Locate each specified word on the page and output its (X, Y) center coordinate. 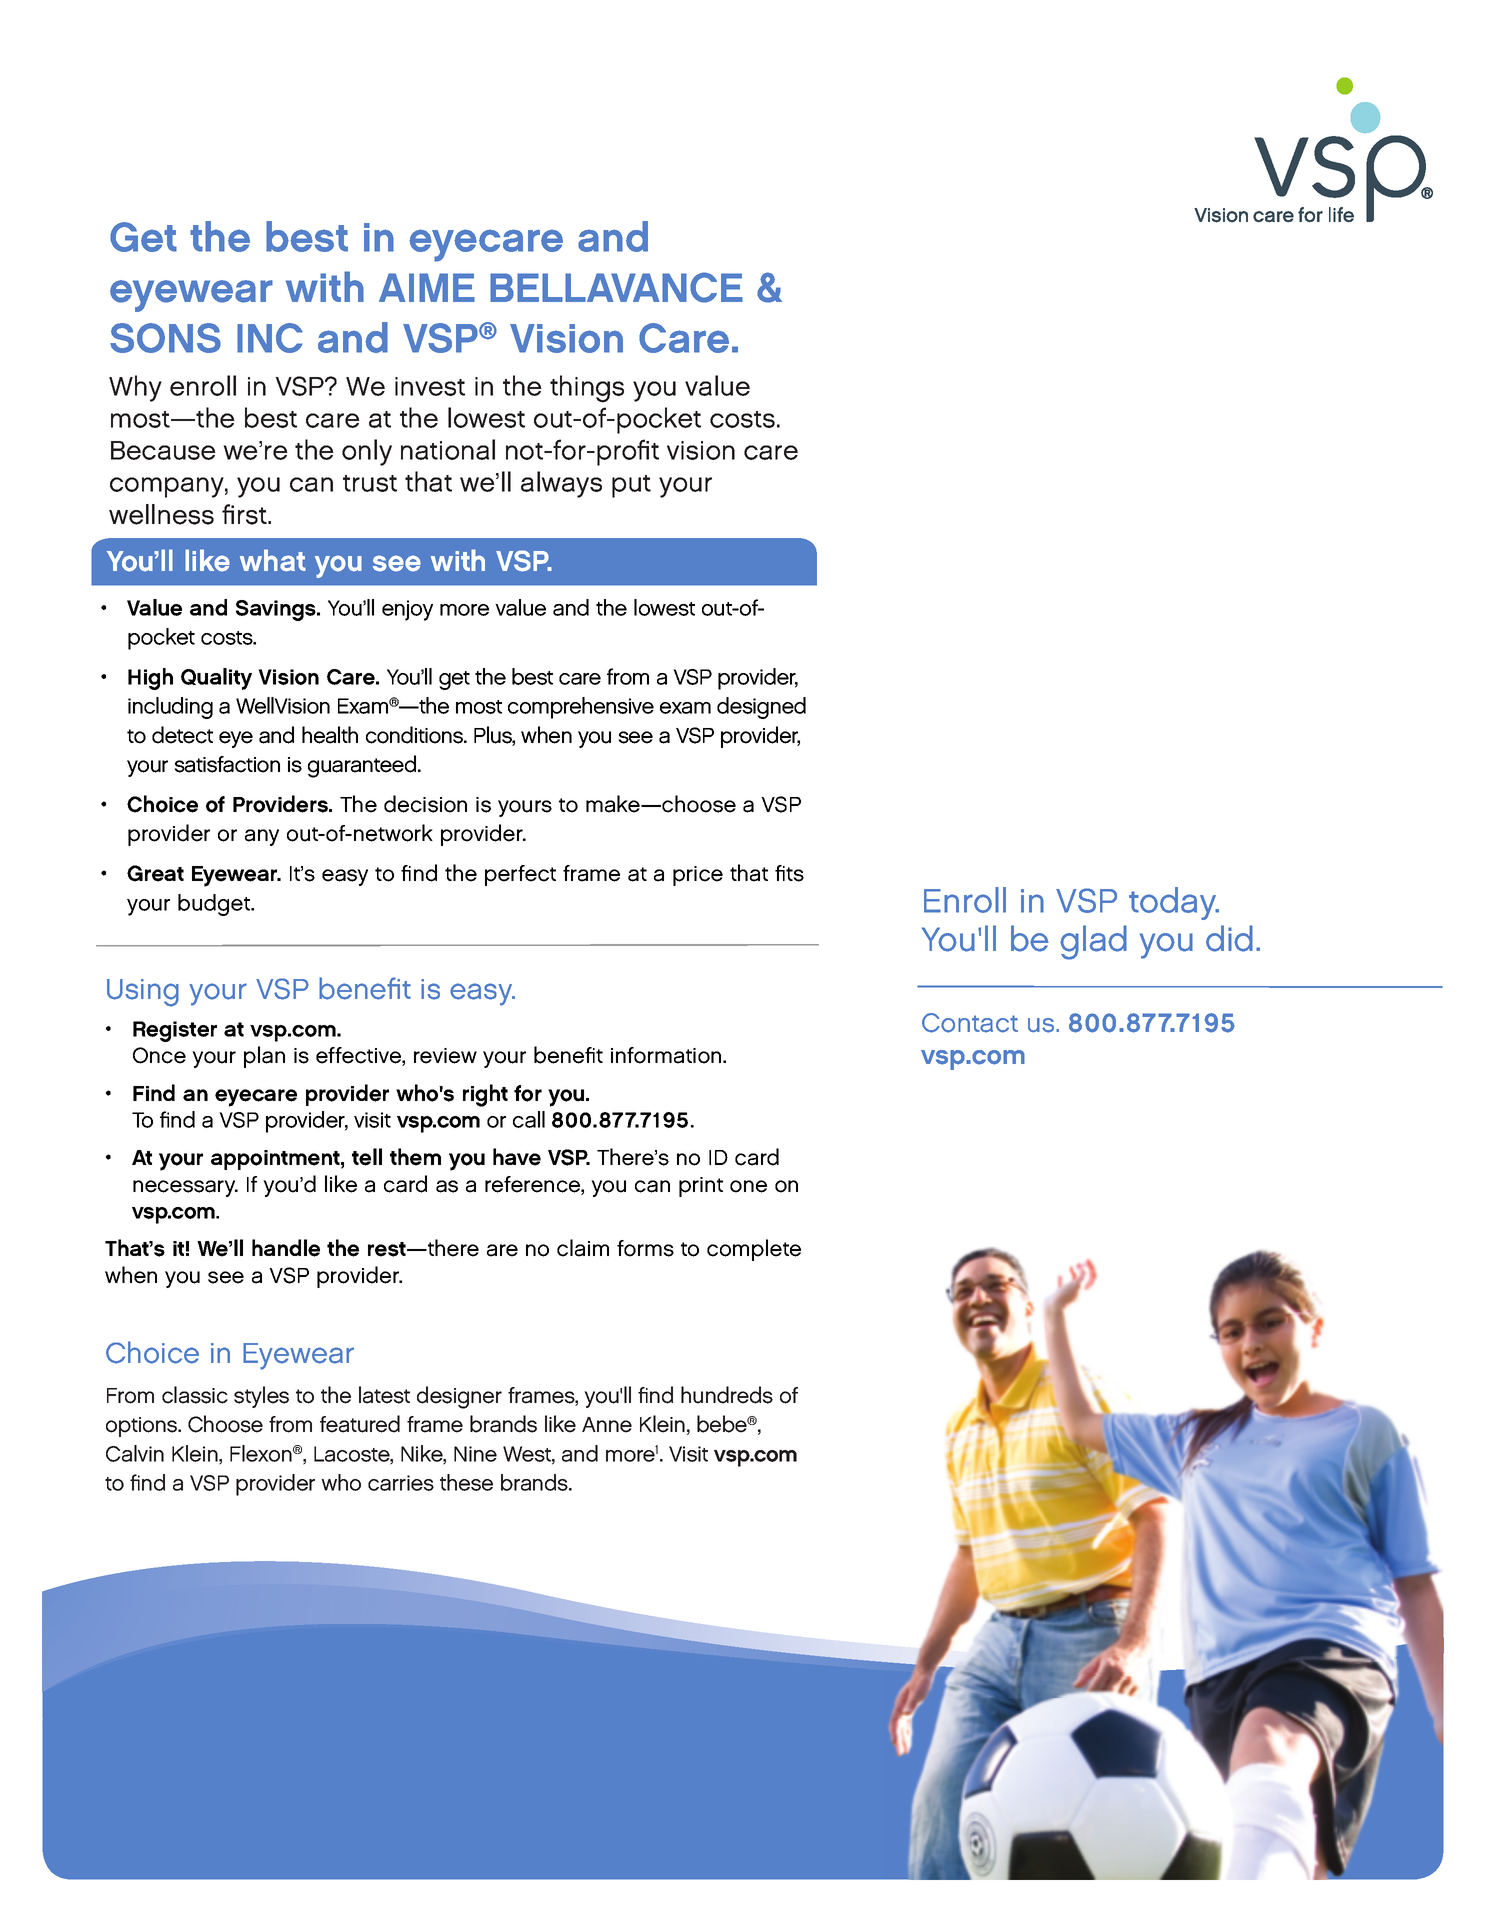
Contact (970, 1023)
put (631, 486)
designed (761, 708)
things (587, 389)
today (1174, 903)
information (667, 1055)
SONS (165, 338)
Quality (216, 679)
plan (264, 1057)
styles (261, 1397)
